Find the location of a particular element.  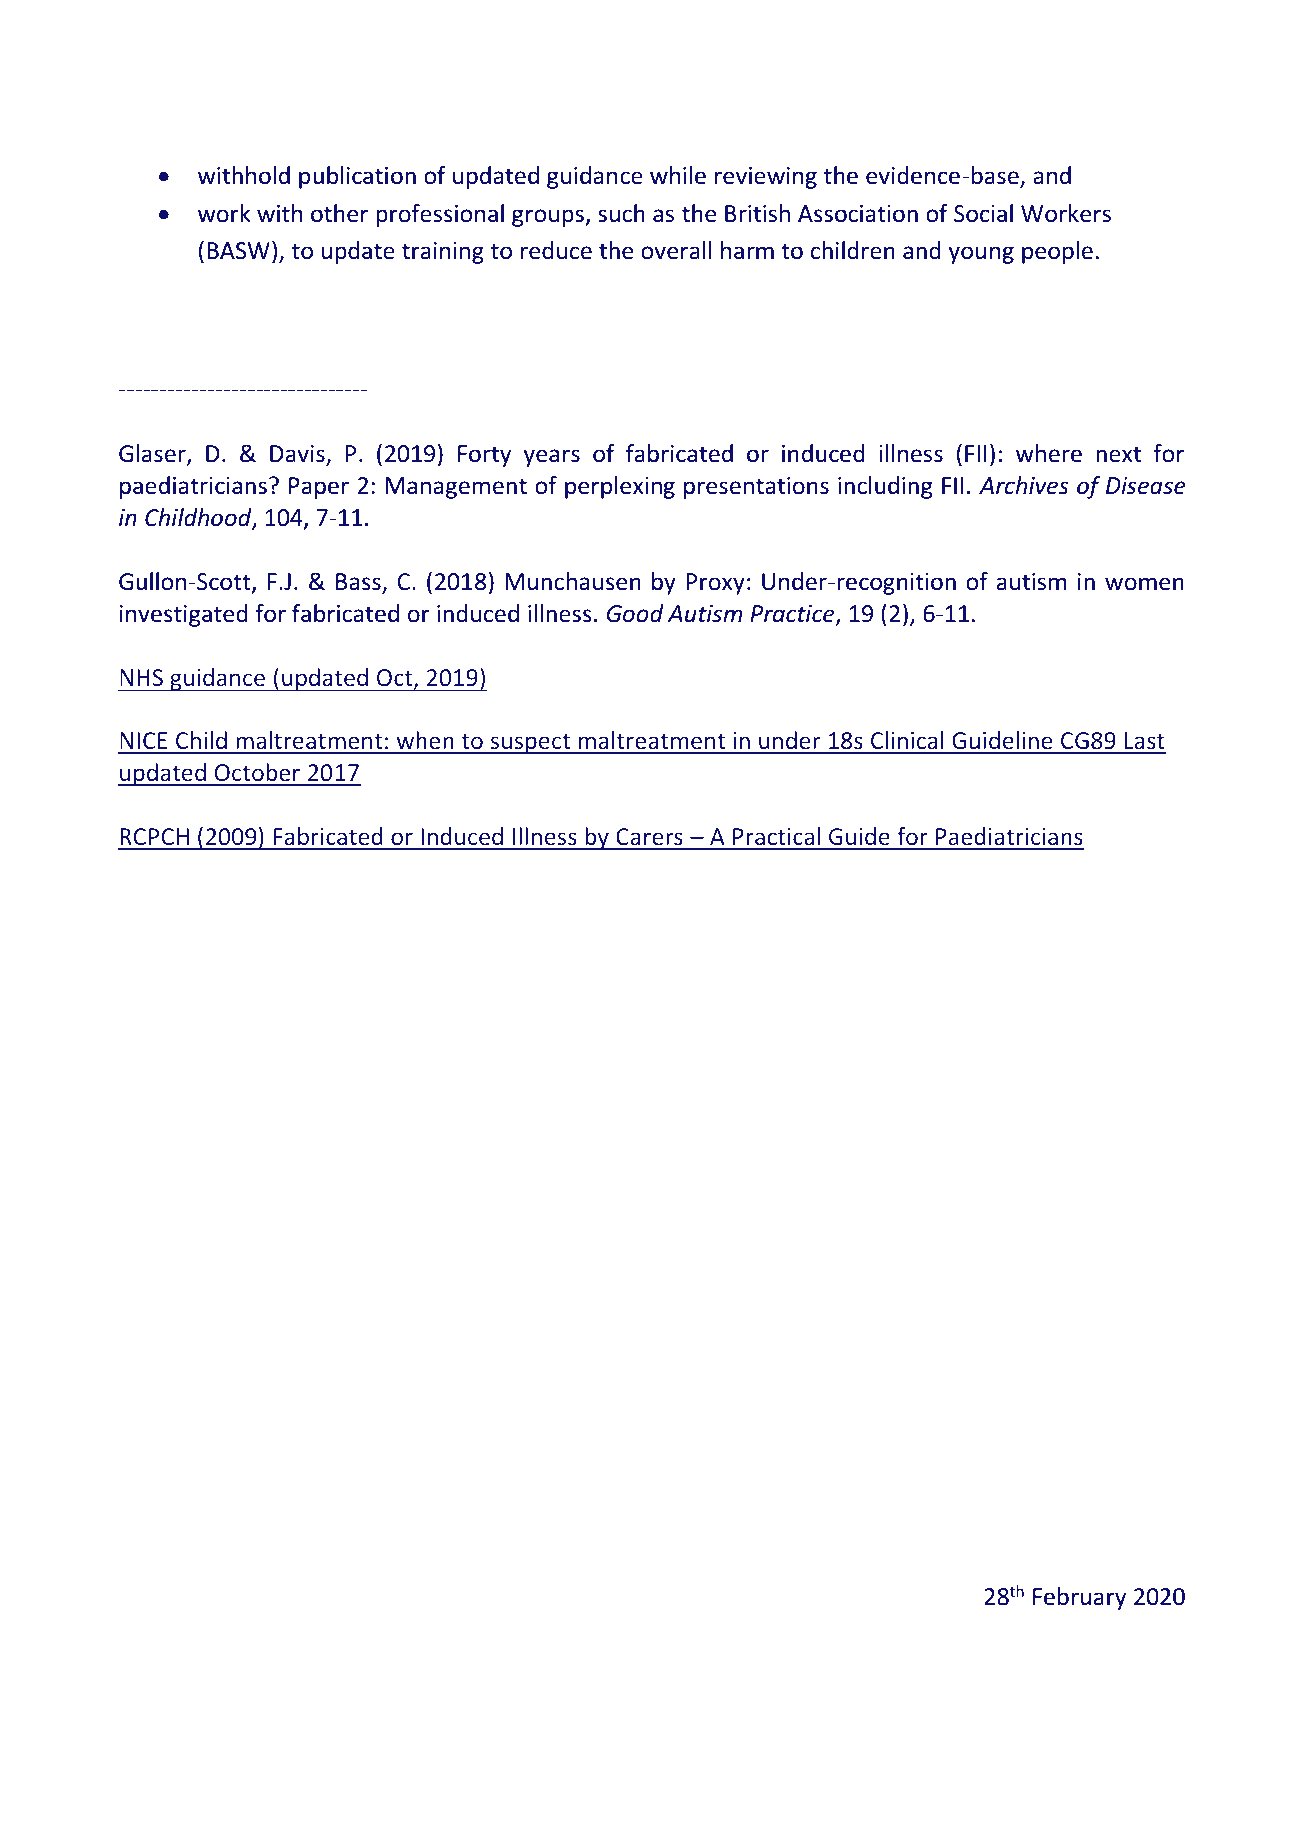

February is located at coordinates (1079, 1598).
